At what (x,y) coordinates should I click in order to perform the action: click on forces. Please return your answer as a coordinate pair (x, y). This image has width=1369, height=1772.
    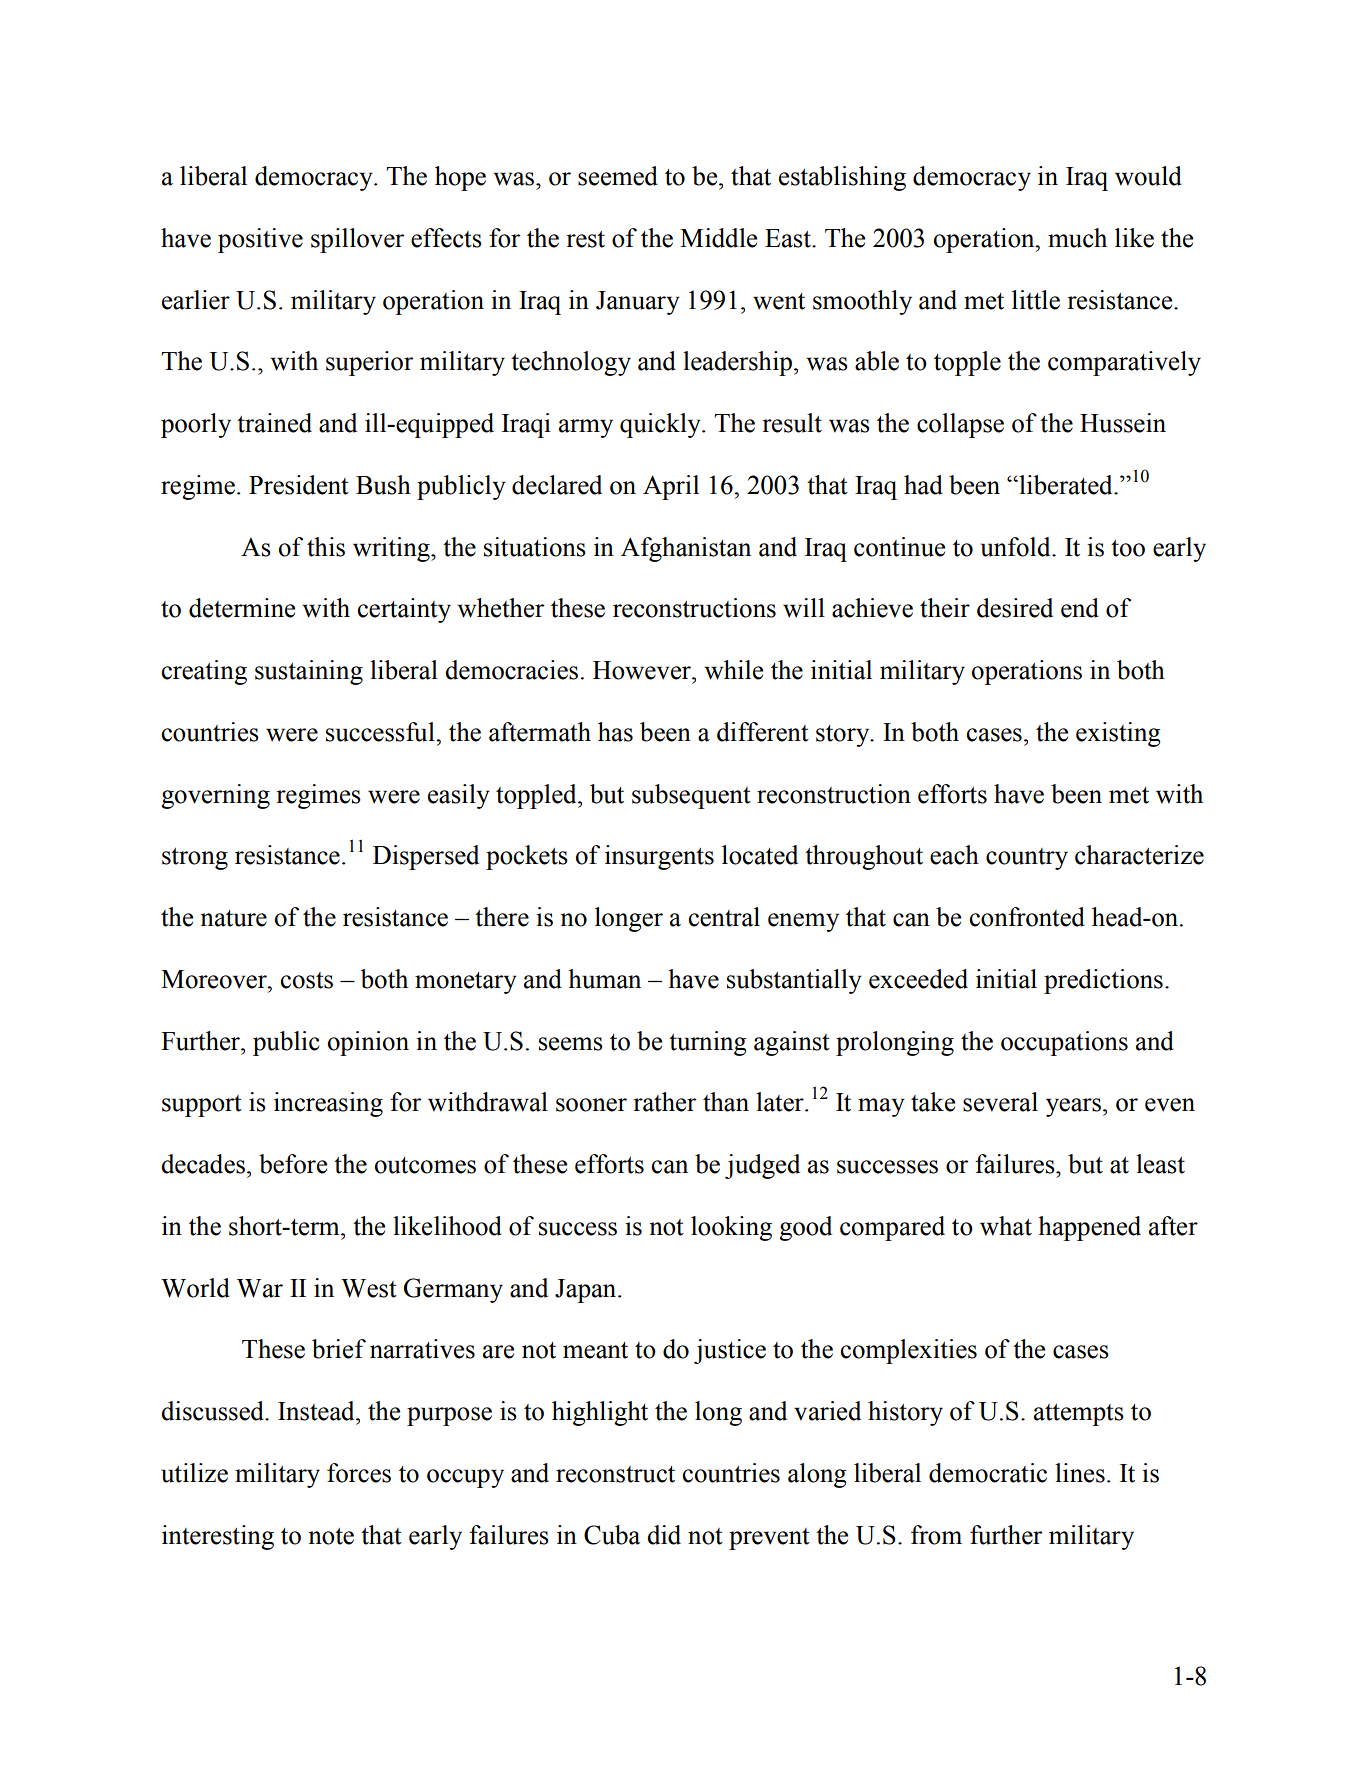
    Looking at the image, I should click on (359, 1473).
